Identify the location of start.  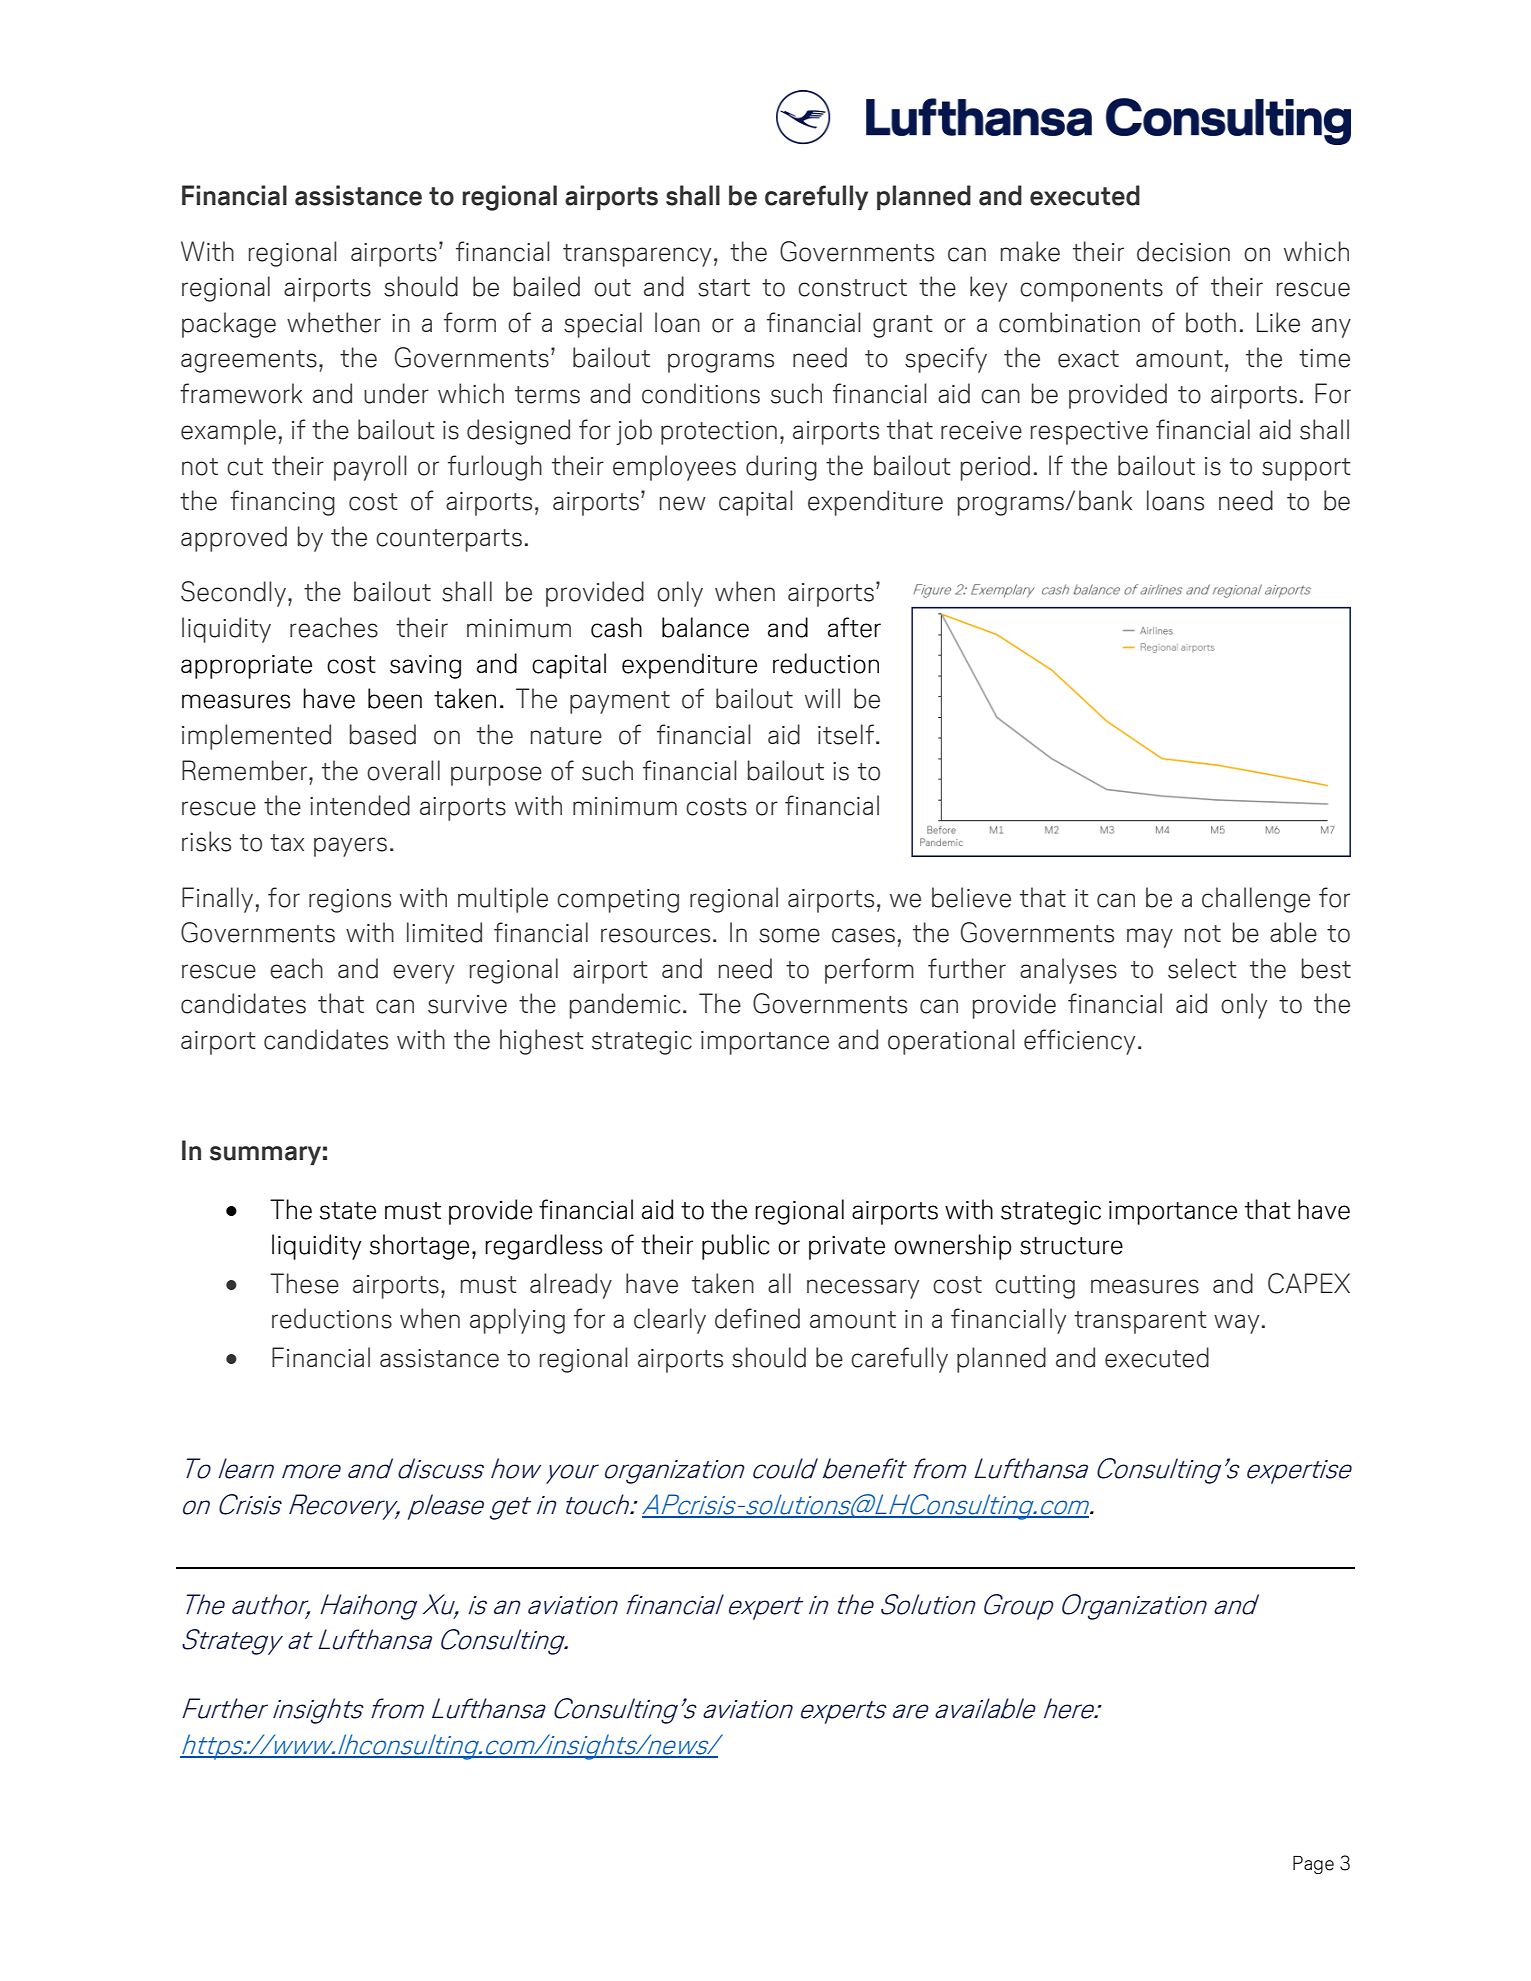
(724, 288).
